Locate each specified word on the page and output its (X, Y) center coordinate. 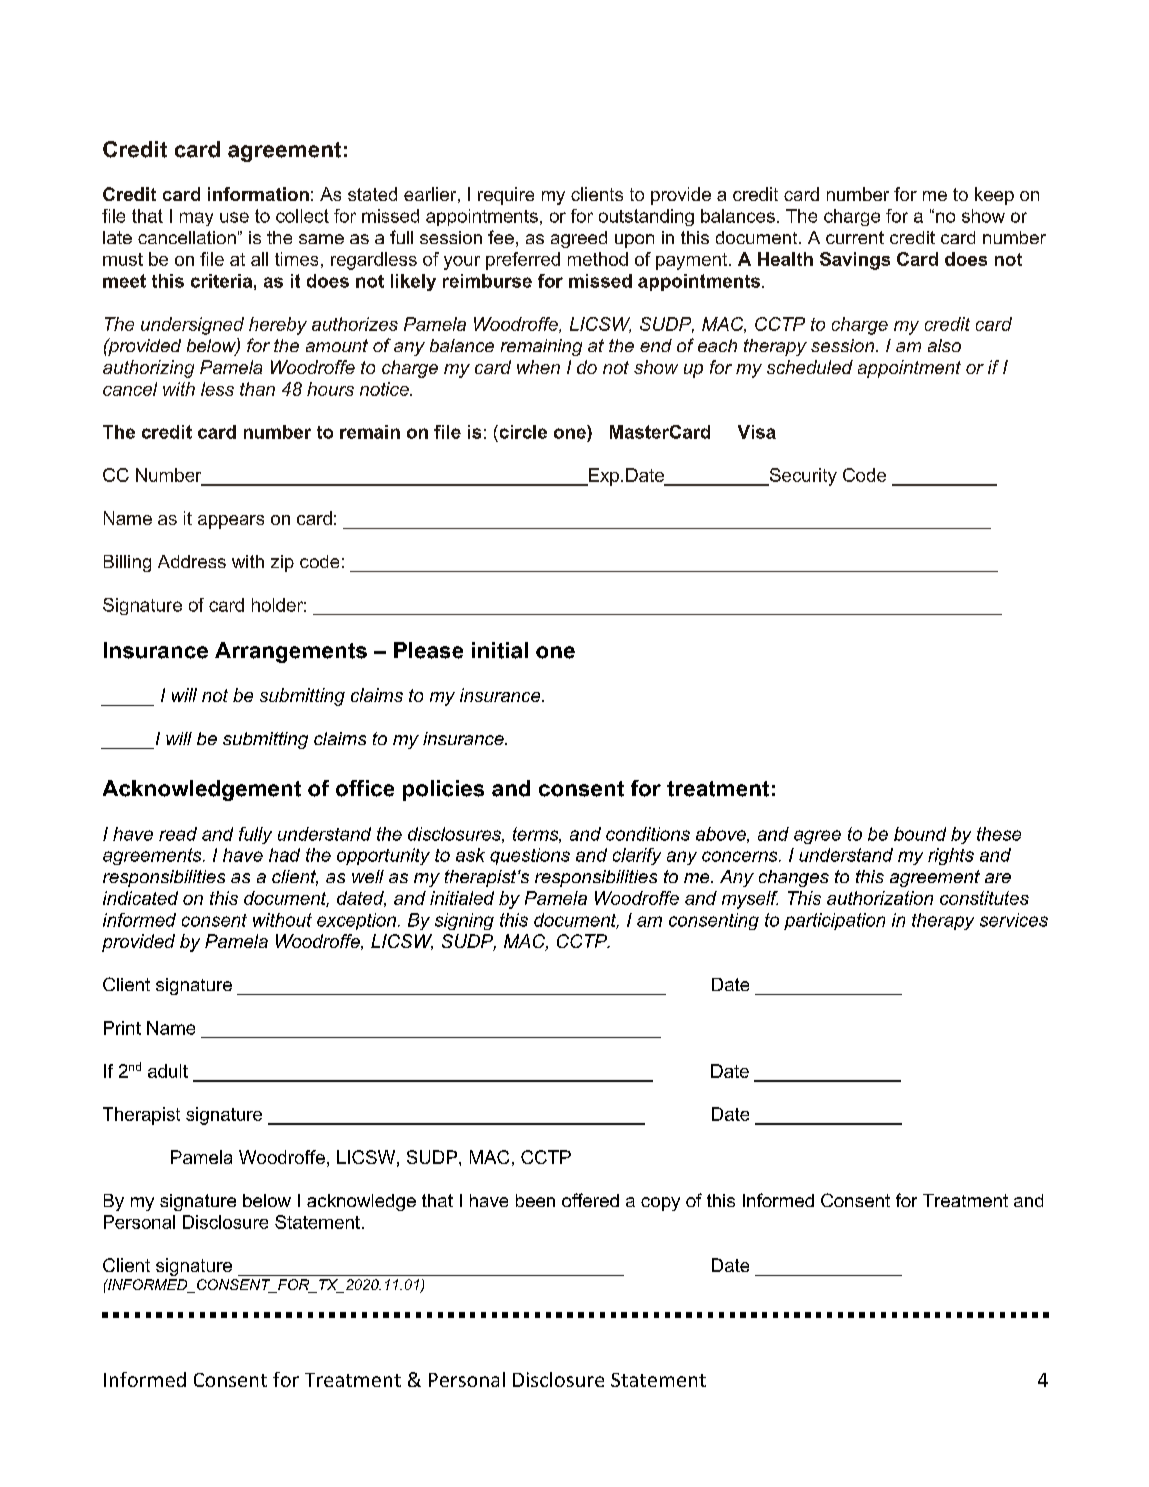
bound (920, 834)
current (855, 237)
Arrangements (291, 652)
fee (501, 237)
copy (660, 1204)
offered (590, 1200)
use (234, 217)
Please (428, 650)
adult (168, 1071)
